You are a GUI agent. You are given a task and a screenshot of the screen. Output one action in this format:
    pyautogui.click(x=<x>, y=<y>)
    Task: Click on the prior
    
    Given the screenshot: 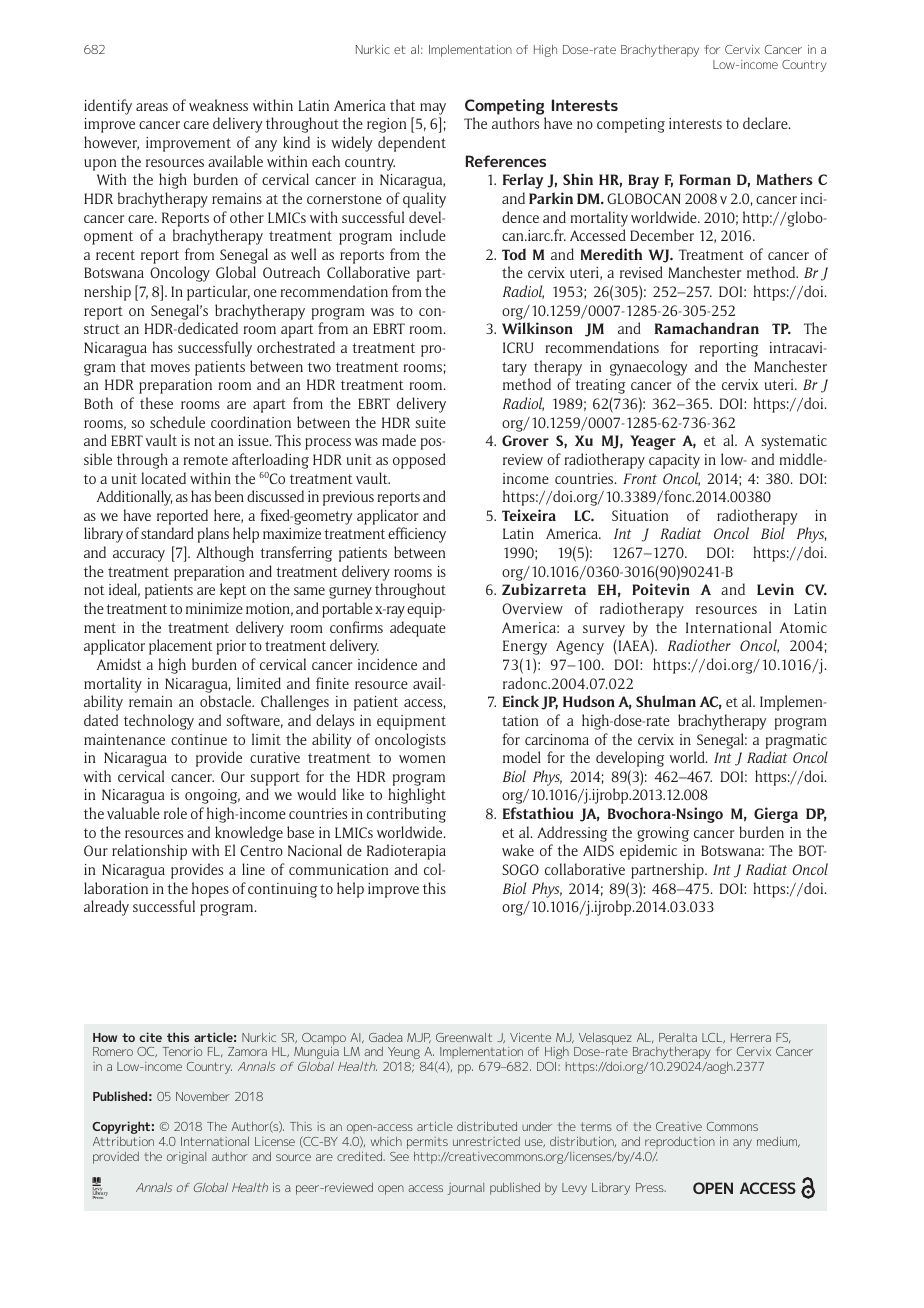 What is the action you would take?
    pyautogui.click(x=231, y=647)
